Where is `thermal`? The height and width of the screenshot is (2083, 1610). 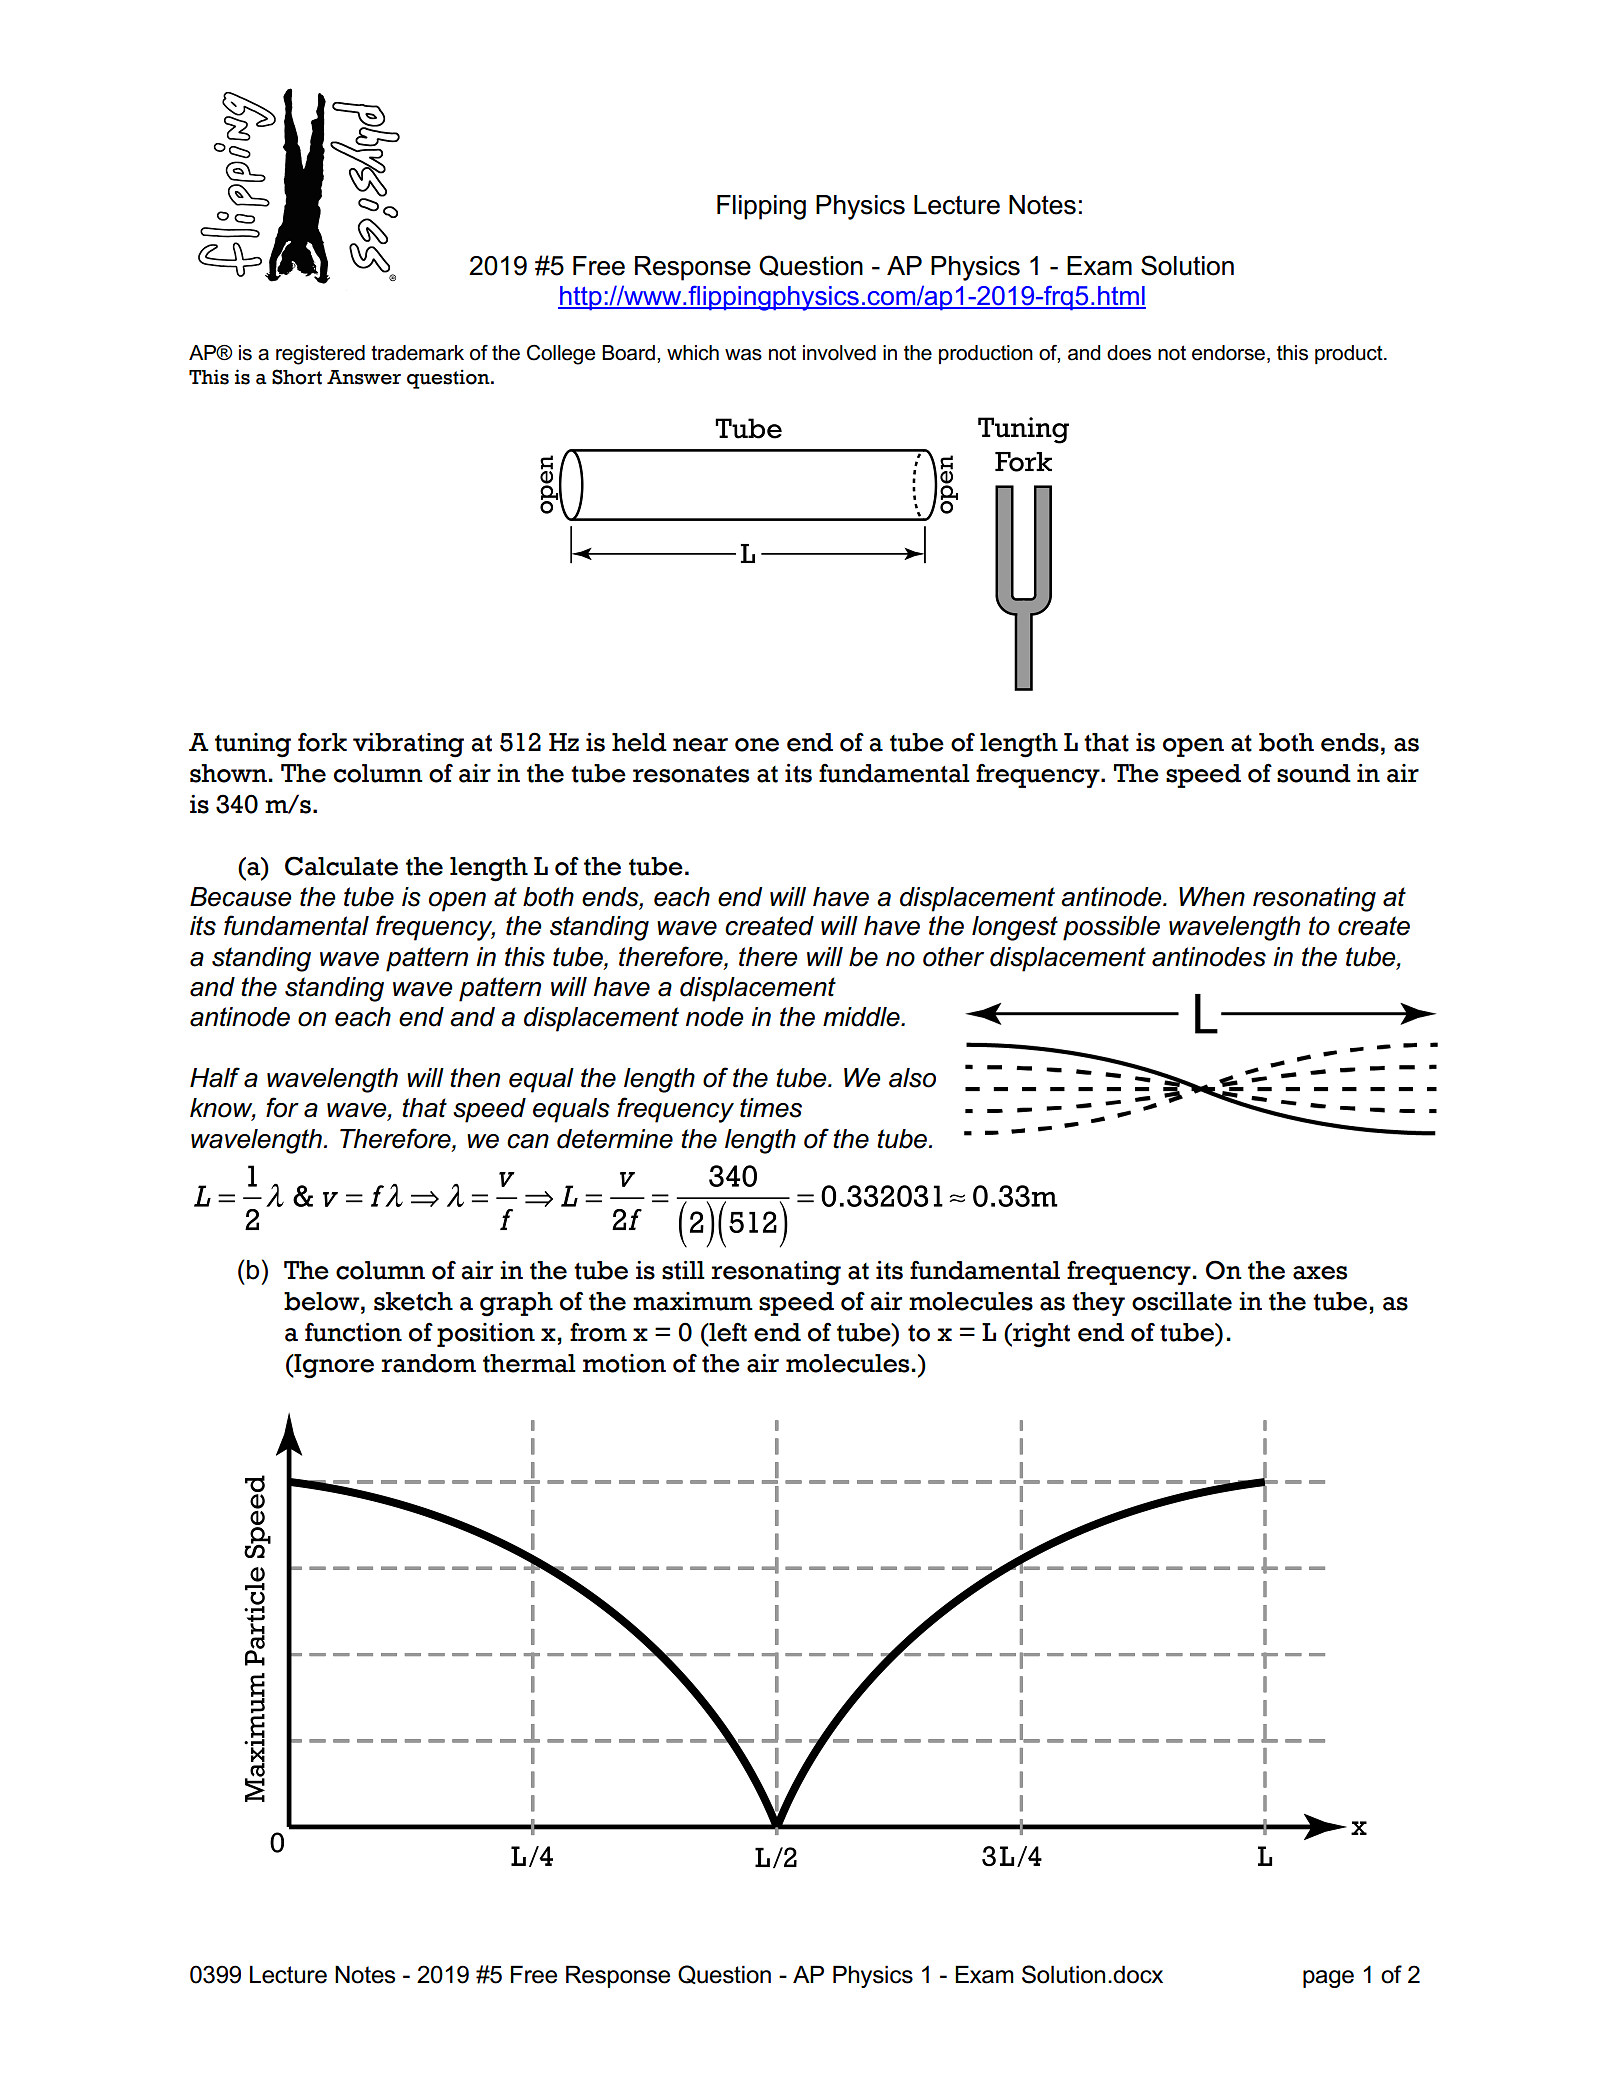
thermal is located at coordinates (529, 1363).
